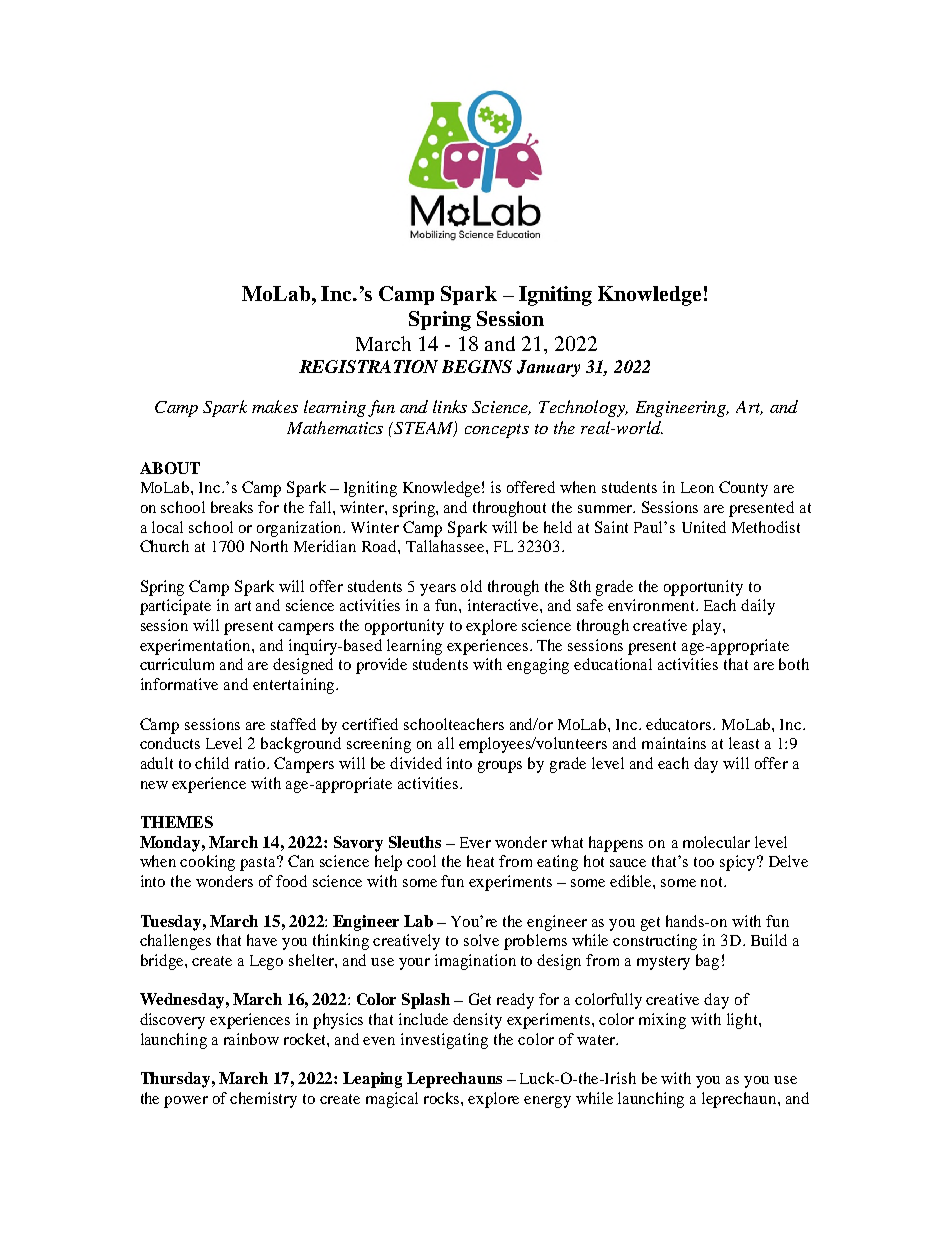  What do you see at coordinates (504, 605) in the screenshot?
I see `interactive` at bounding box center [504, 605].
